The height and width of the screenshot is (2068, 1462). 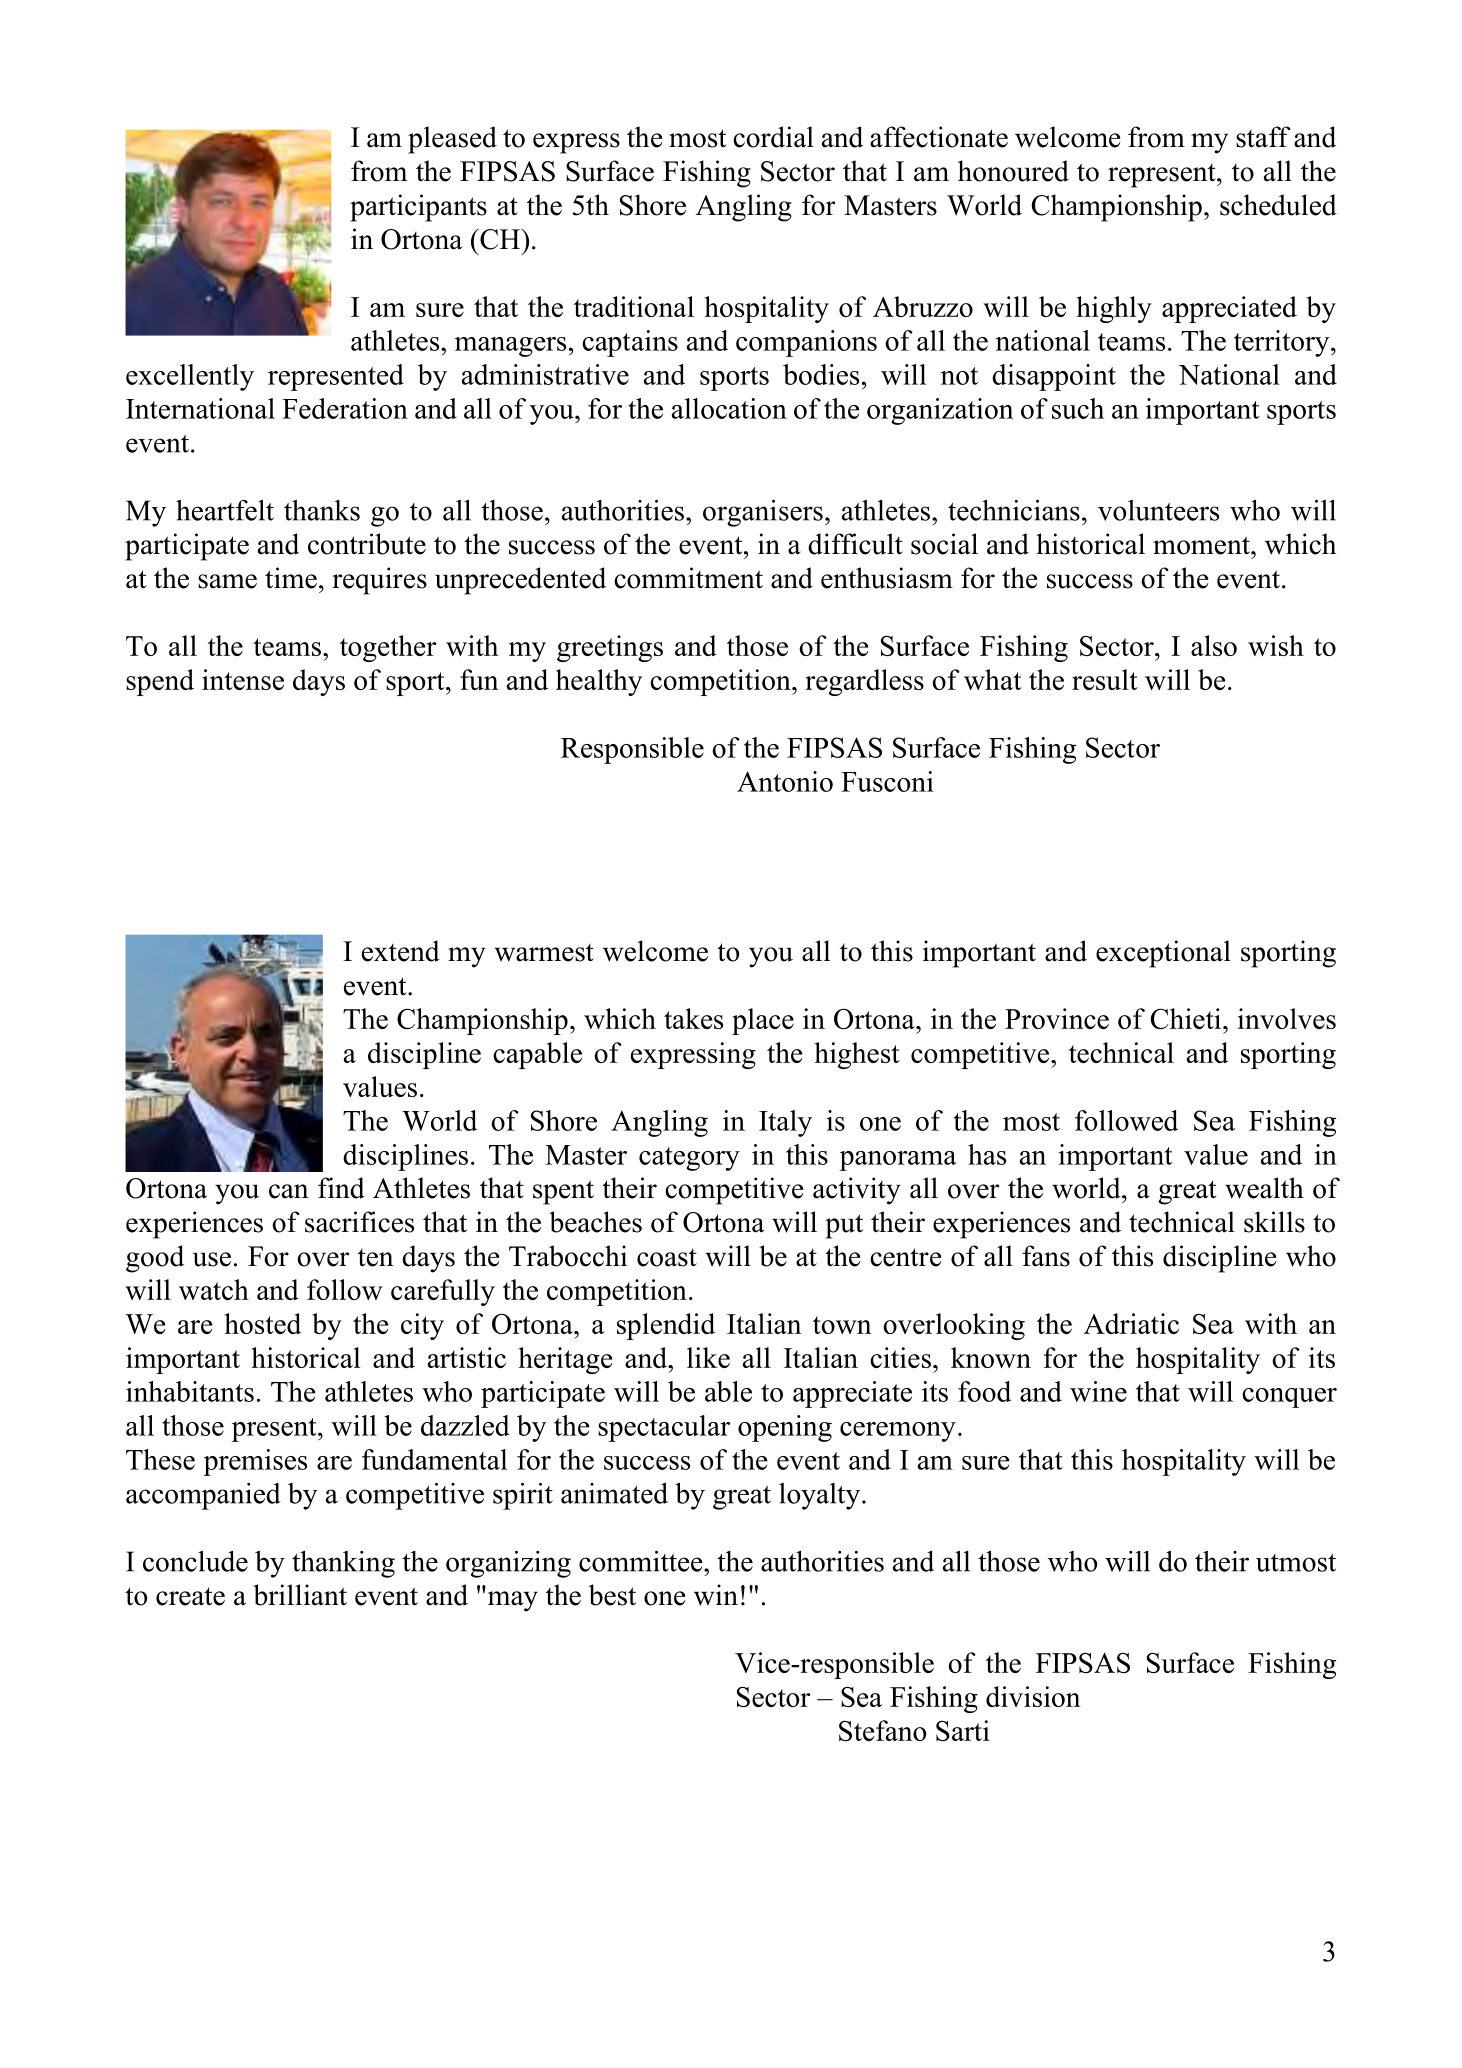 I want to click on wealth, so click(x=1264, y=1188).
